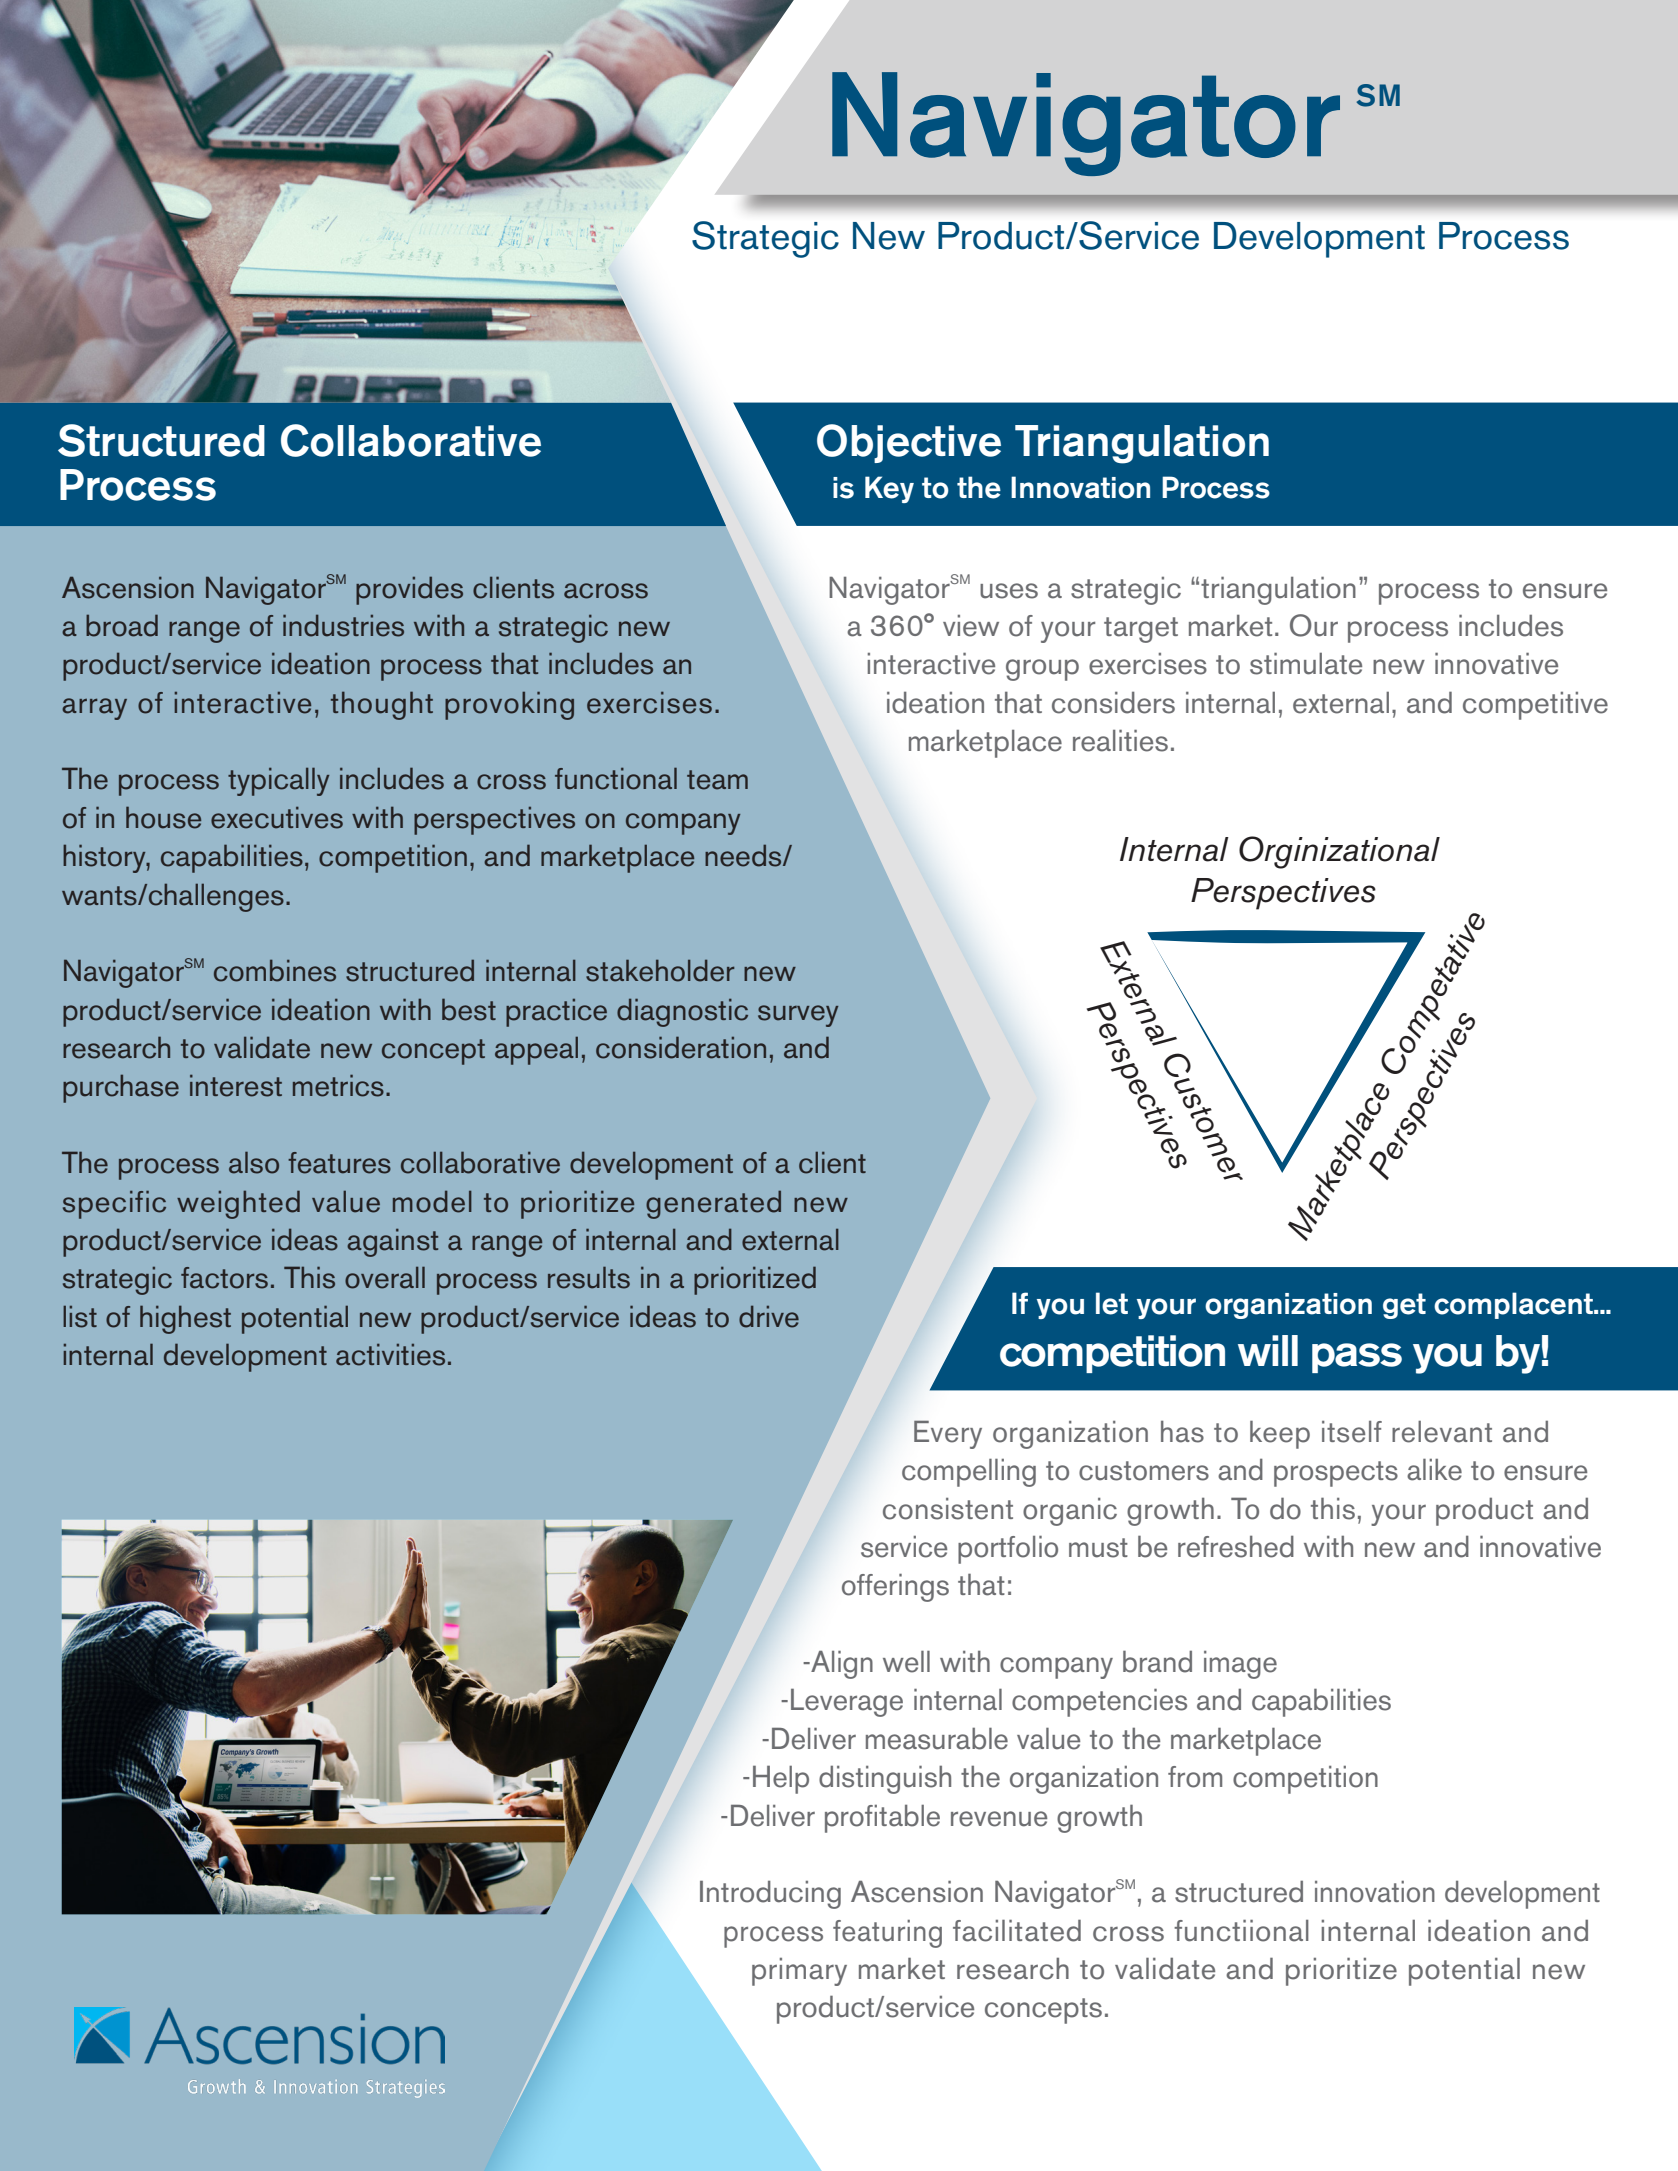 This screenshot has height=2171, width=1678. What do you see at coordinates (185, 1319) in the screenshot?
I see `highest` at bounding box center [185, 1319].
